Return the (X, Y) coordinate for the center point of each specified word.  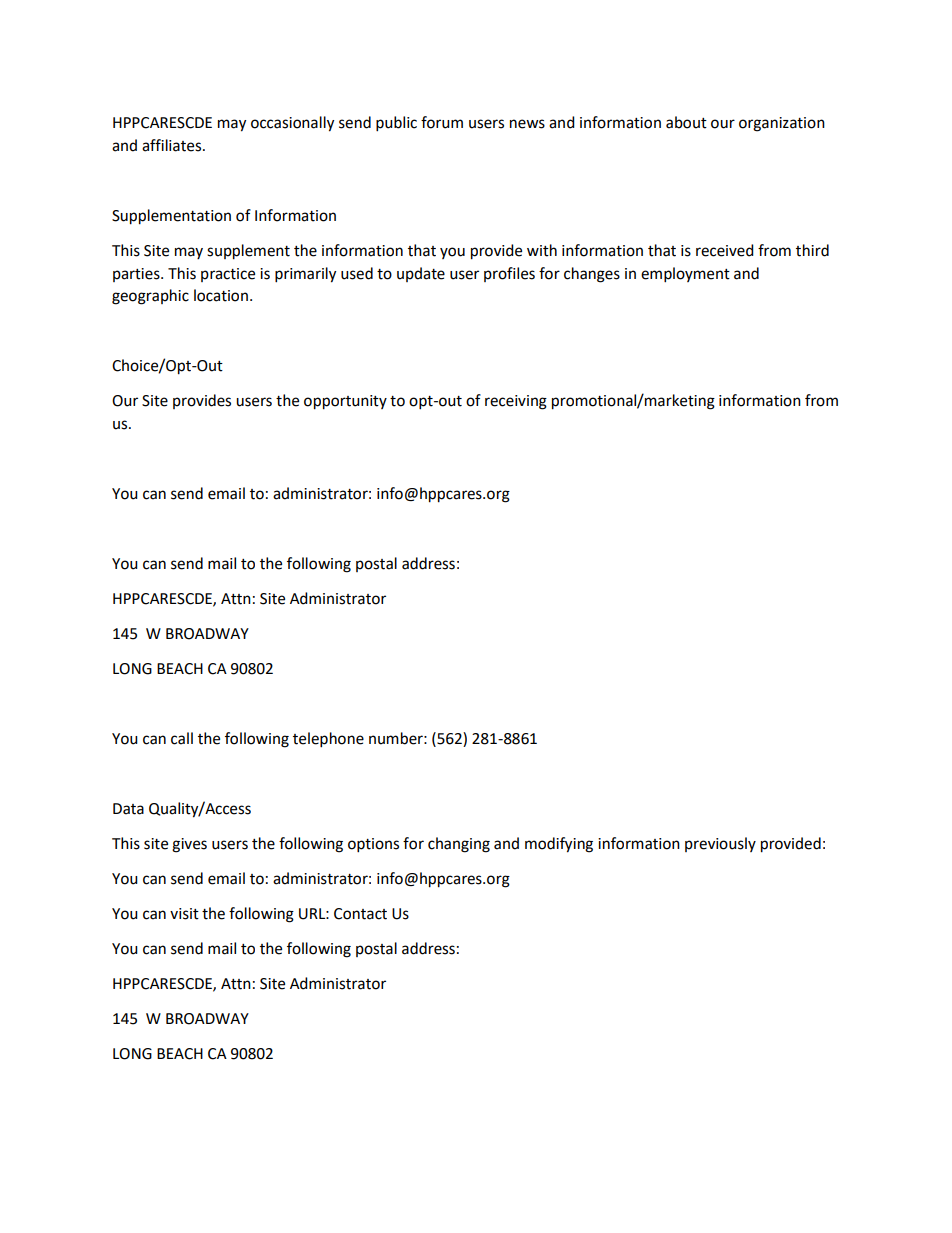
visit (184, 914)
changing (459, 845)
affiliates (173, 145)
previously (720, 844)
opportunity (345, 402)
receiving (516, 402)
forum (442, 122)
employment (685, 275)
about (686, 122)
